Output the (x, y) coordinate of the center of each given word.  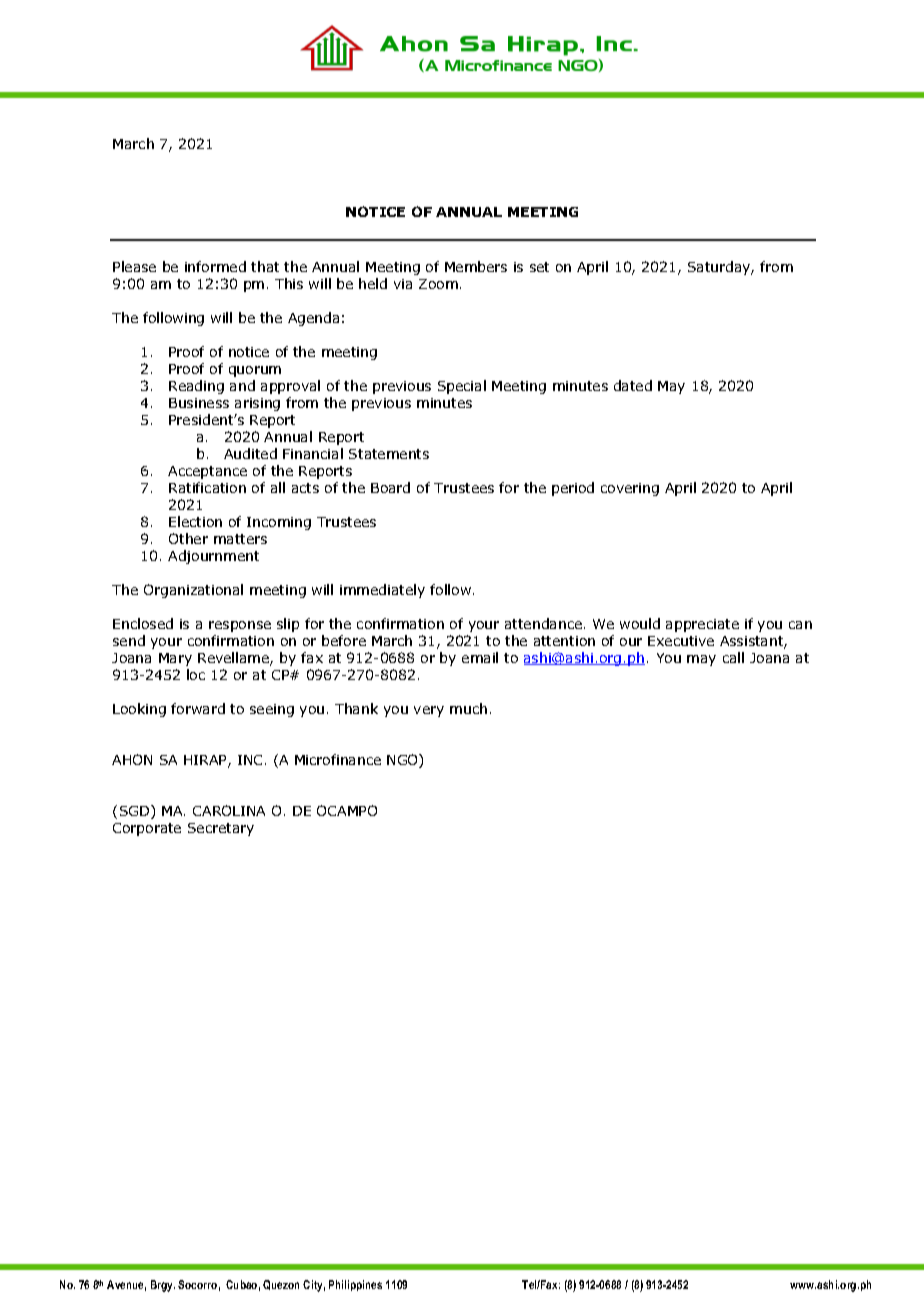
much (468, 708)
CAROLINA (229, 810)
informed (215, 266)
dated (633, 385)
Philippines (355, 1285)
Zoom (438, 284)
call (733, 657)
